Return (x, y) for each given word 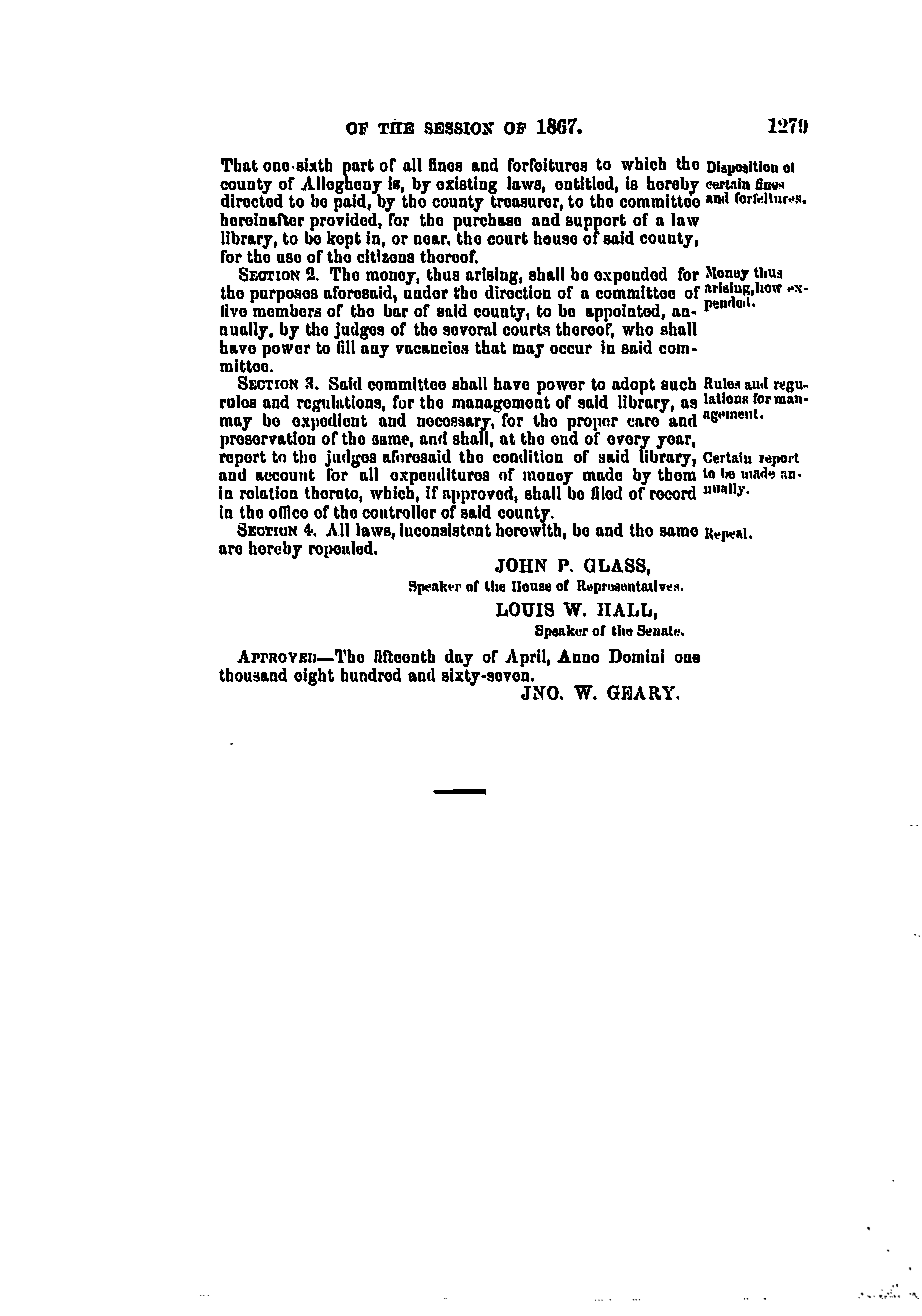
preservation (267, 440)
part (358, 168)
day (459, 659)
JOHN (521, 565)
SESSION (459, 128)
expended (630, 277)
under (426, 291)
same (679, 532)
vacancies (432, 347)
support (596, 223)
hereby (275, 550)
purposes (284, 297)
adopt (633, 387)
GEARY (642, 692)
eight (314, 677)
